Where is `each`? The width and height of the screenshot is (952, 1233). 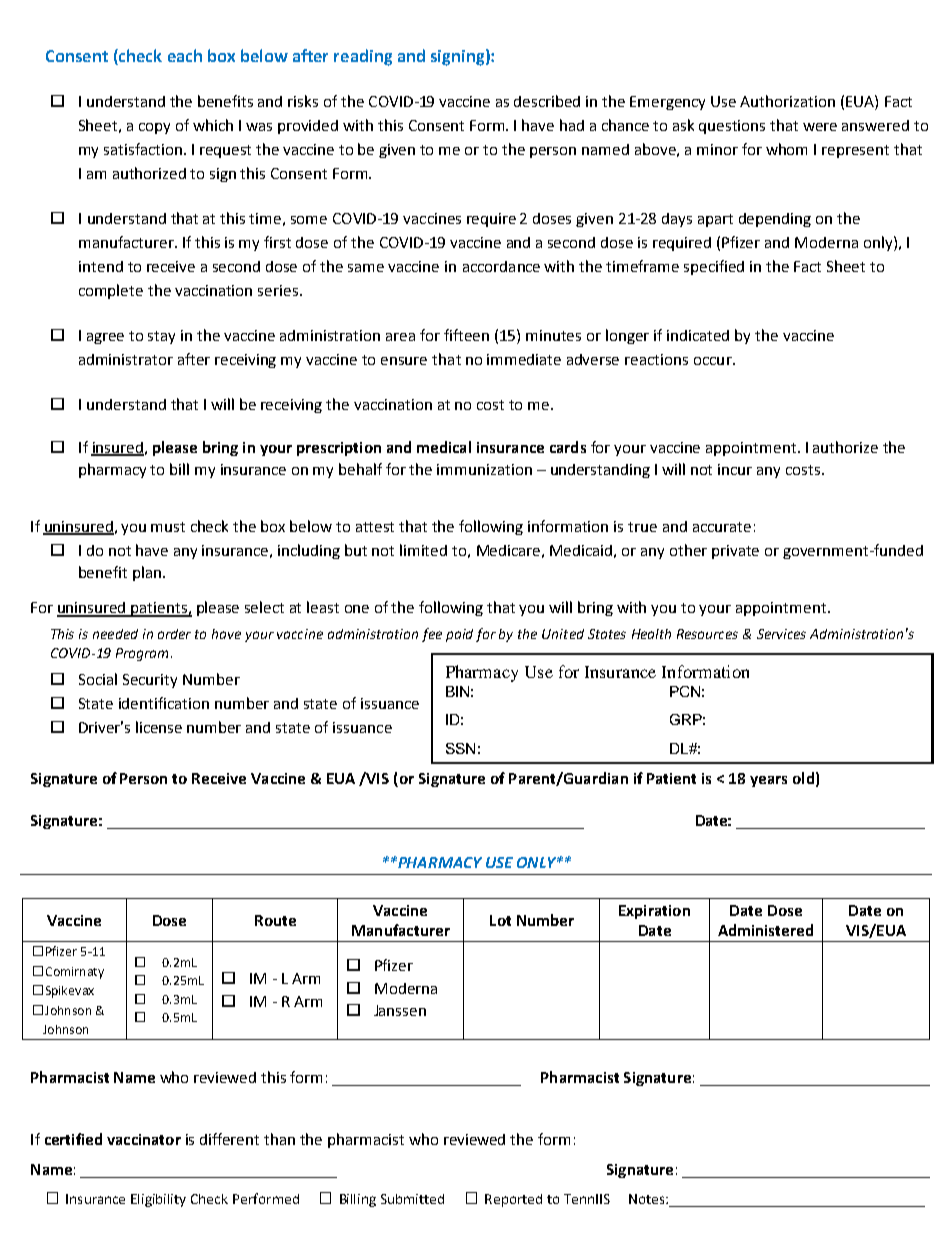
each is located at coordinates (185, 55).
